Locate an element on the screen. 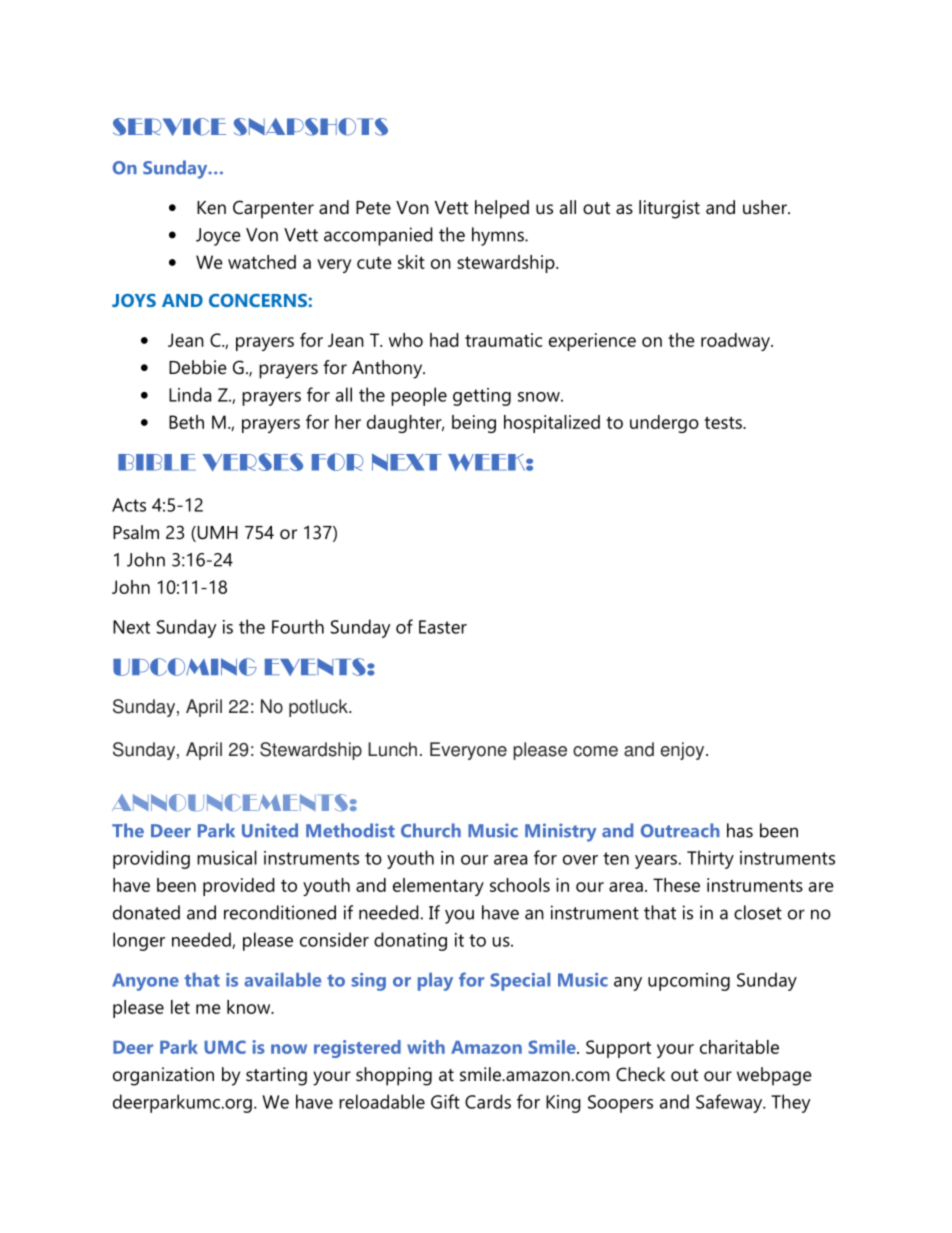  liturgist is located at coordinates (669, 209).
